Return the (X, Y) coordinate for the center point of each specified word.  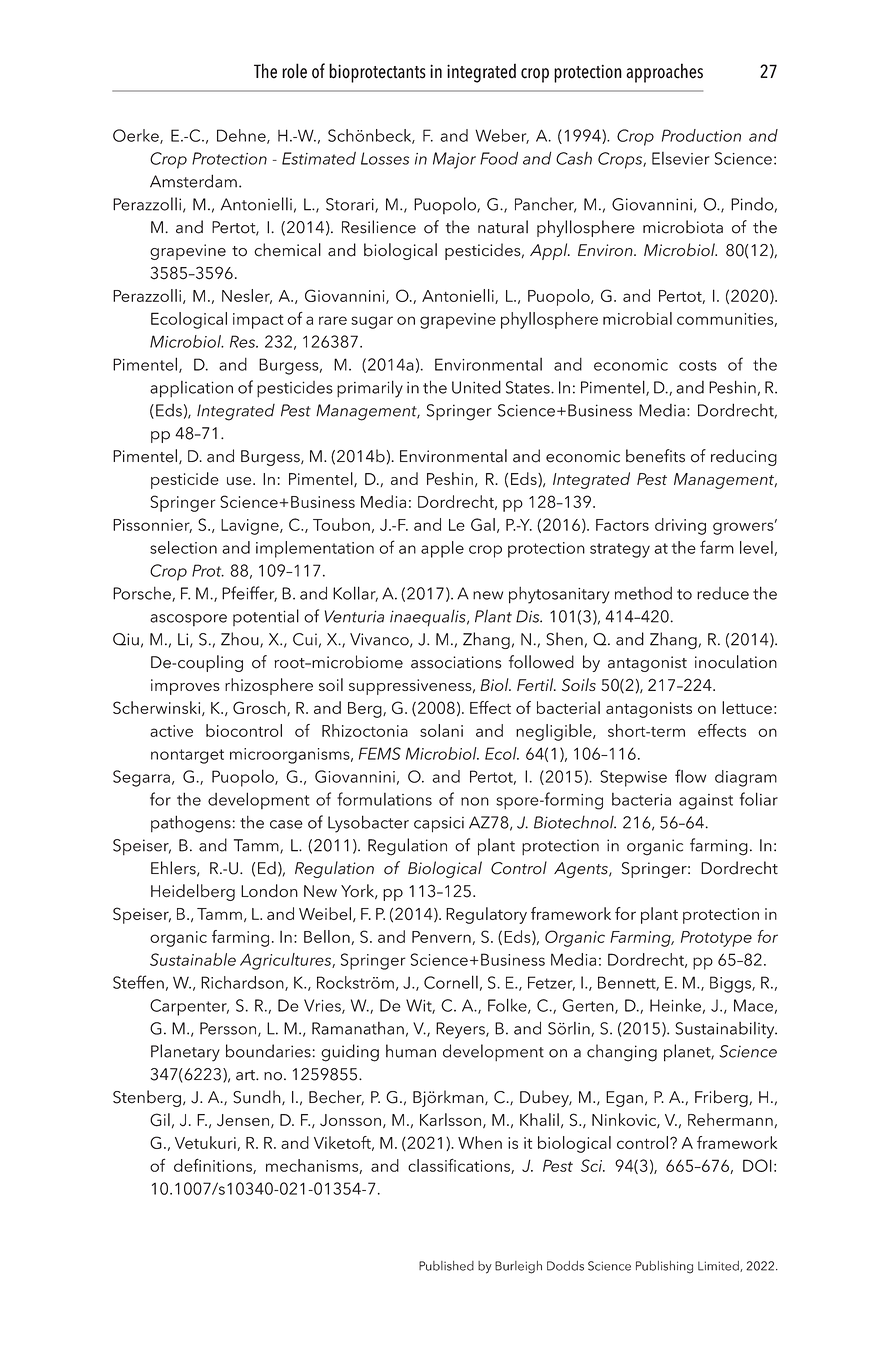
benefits (655, 456)
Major (454, 160)
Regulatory (486, 915)
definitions (214, 1166)
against (706, 802)
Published (446, 1266)
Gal (483, 524)
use (240, 481)
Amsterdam (193, 181)
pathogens (191, 824)
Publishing (664, 1267)
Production (701, 135)
